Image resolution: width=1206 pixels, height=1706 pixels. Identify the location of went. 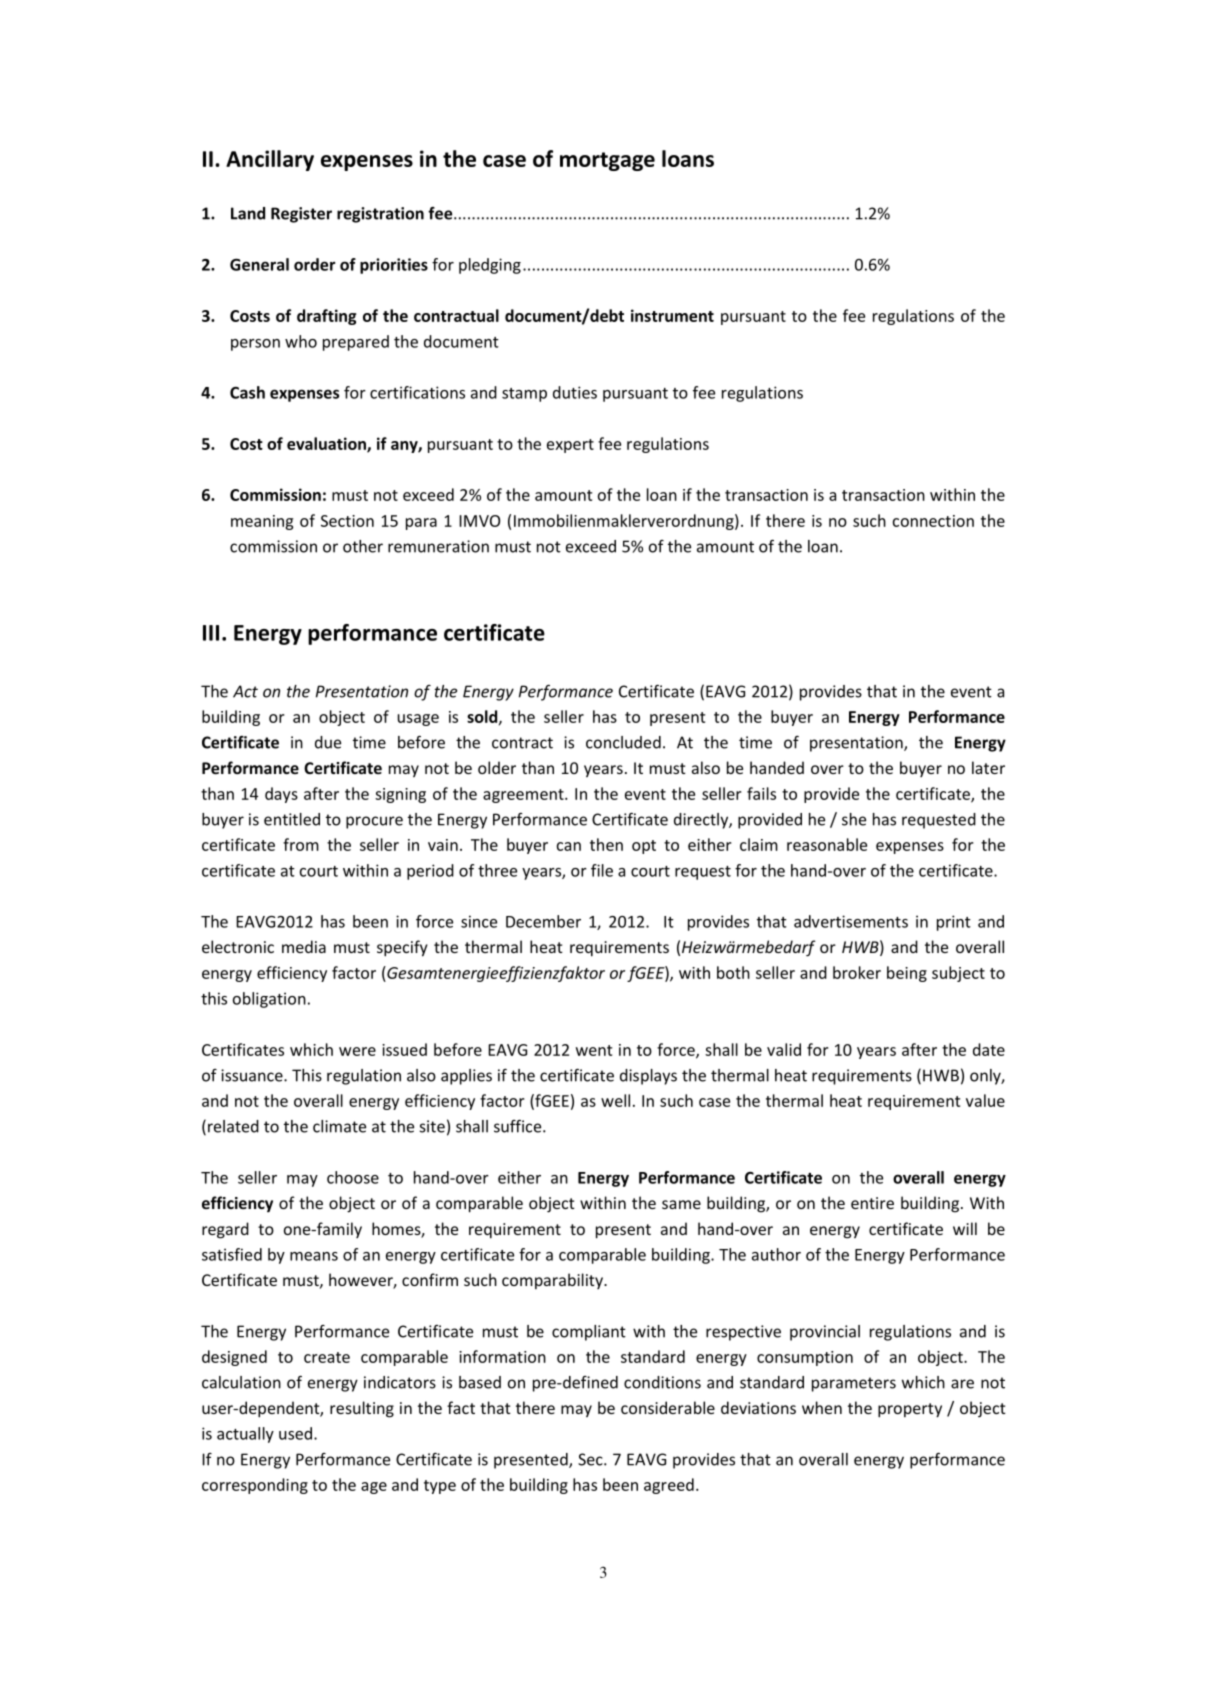
(594, 1050).
